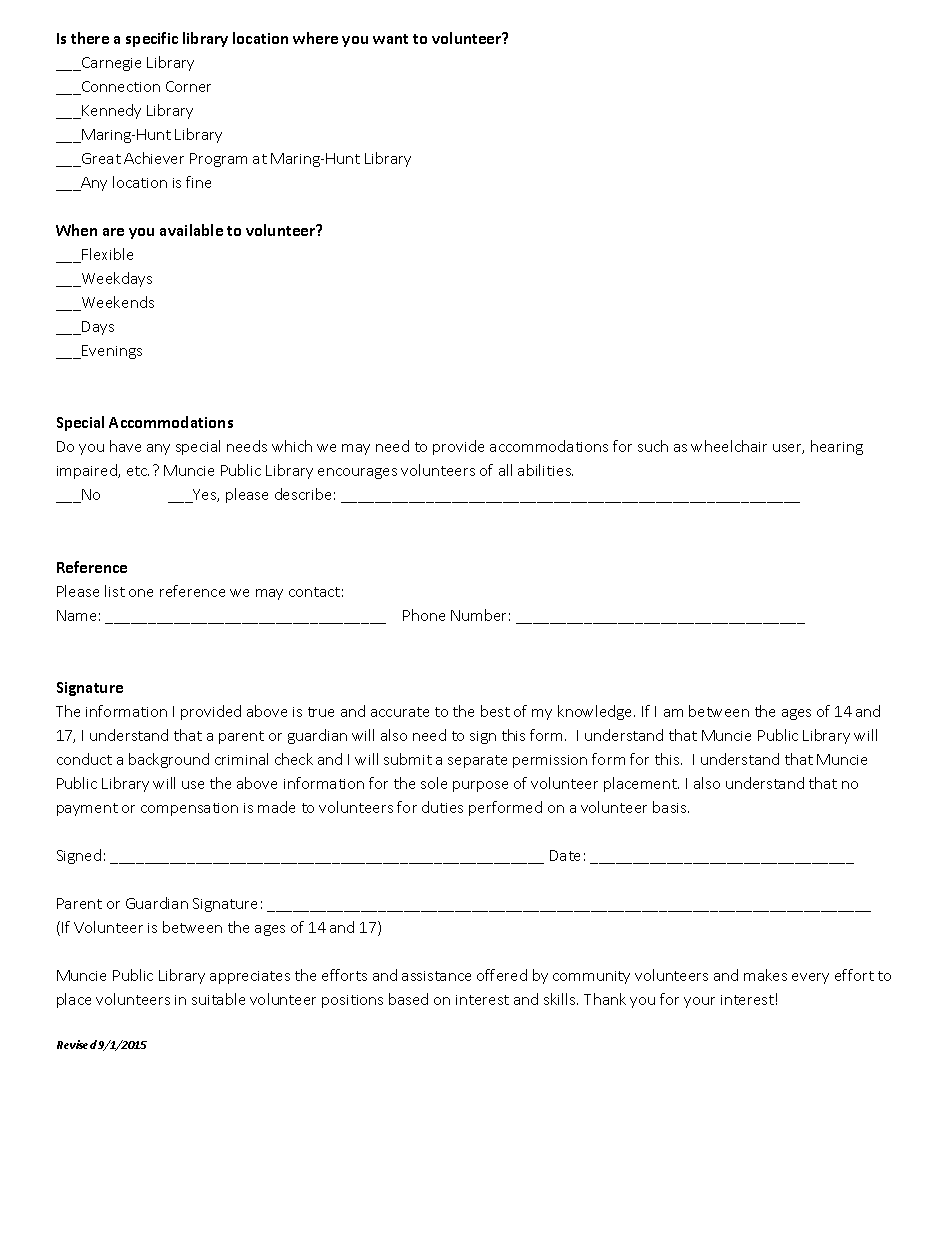 This image has height=1233, width=952. What do you see at coordinates (218, 160) in the image?
I see `Program` at bounding box center [218, 160].
